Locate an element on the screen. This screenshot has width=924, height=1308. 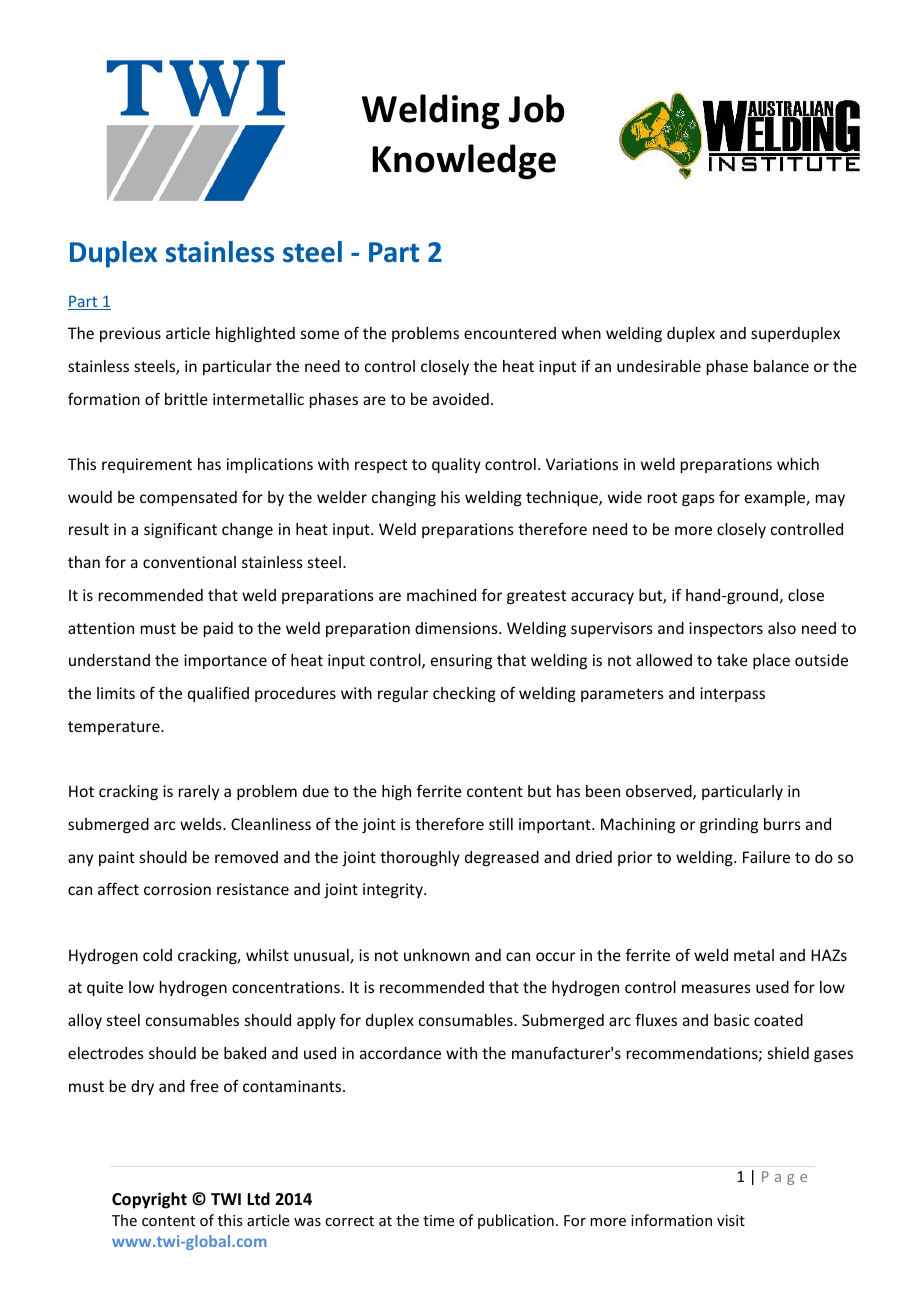
brittle is located at coordinates (186, 399).
